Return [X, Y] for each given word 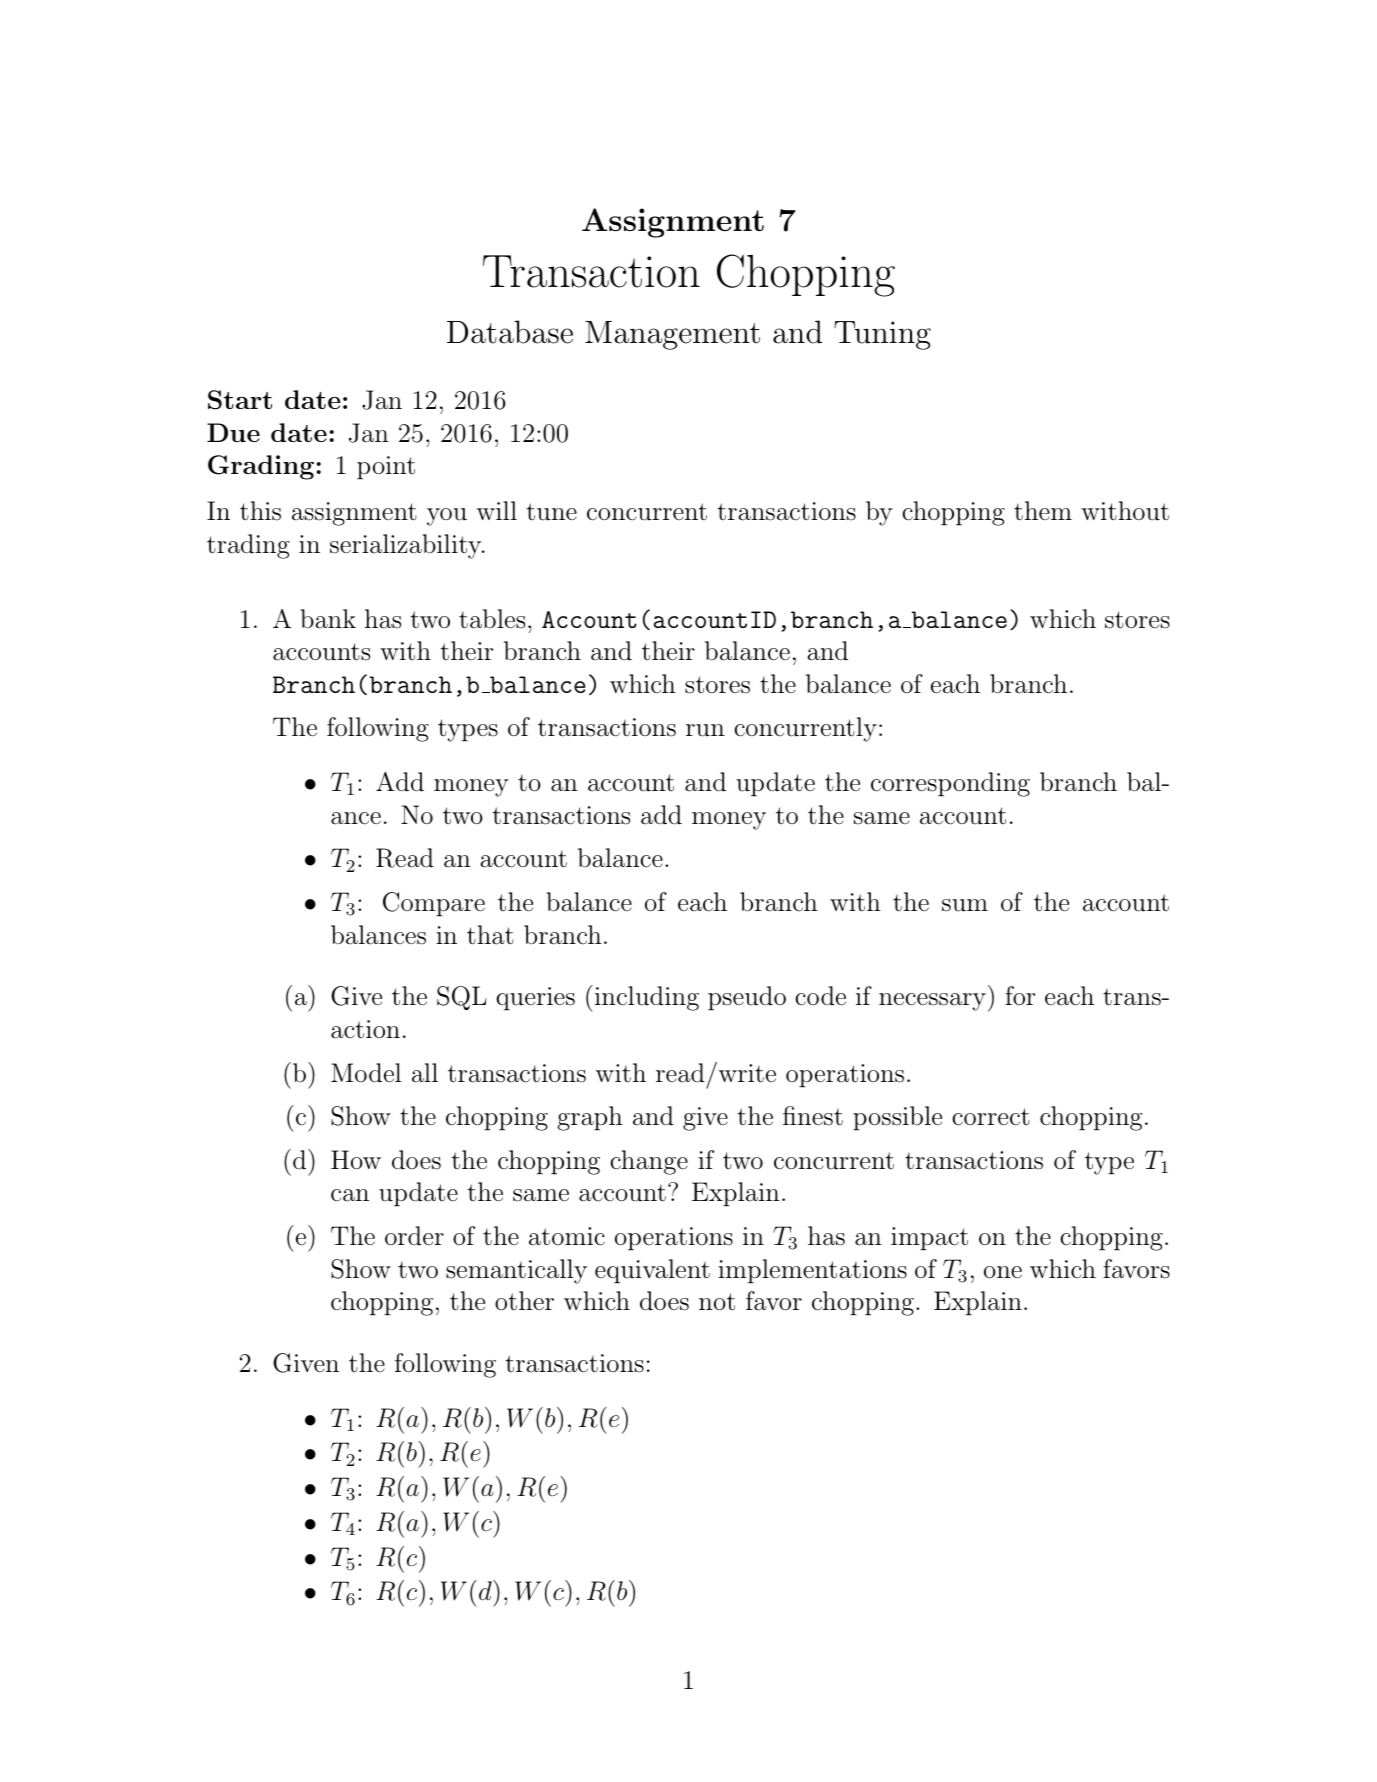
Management [672, 335]
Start [240, 400]
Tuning [882, 335]
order [414, 1236]
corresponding [950, 784]
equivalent [652, 1271]
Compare [434, 904]
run [705, 730]
